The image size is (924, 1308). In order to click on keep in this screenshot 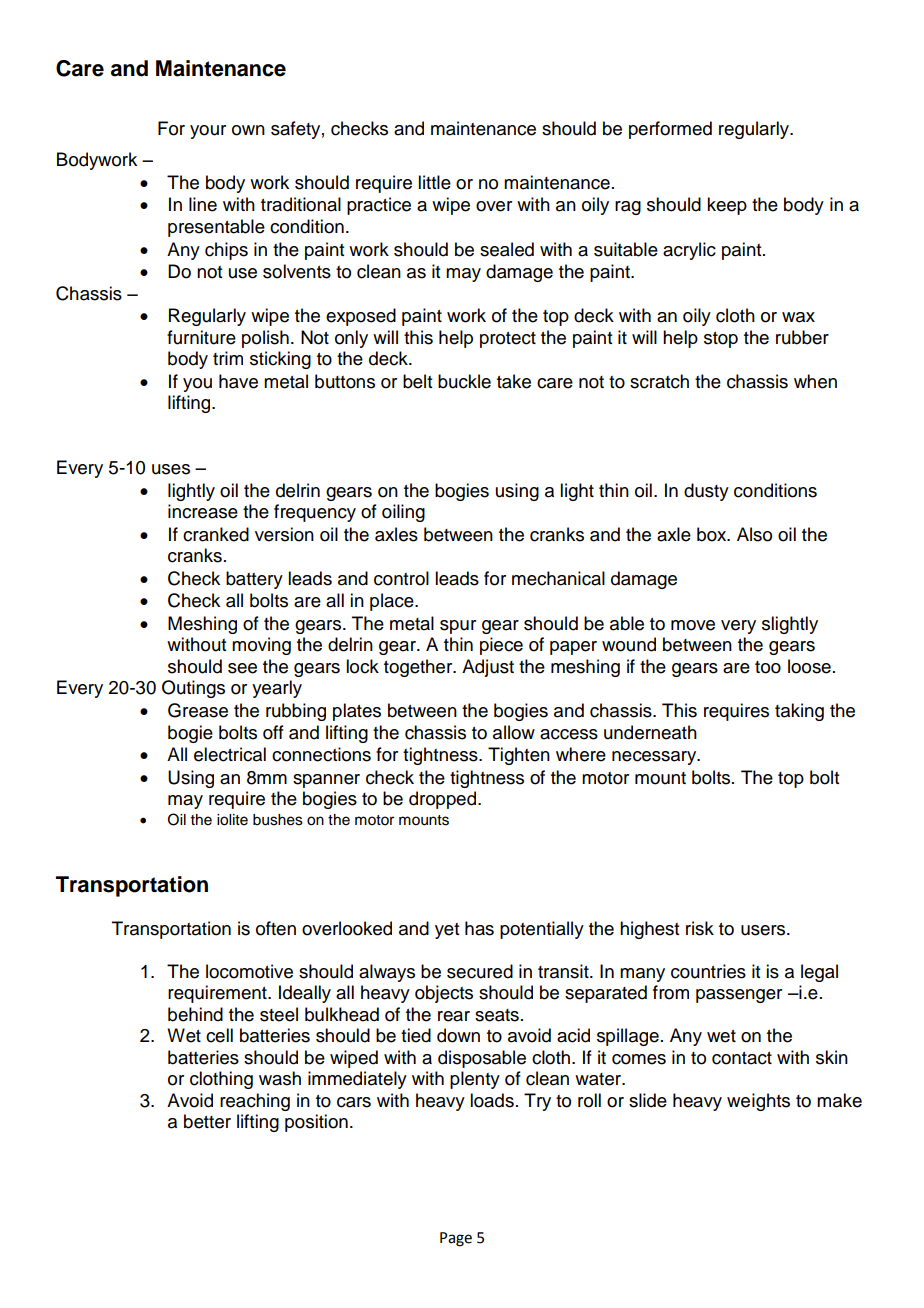, I will do `click(727, 206)`.
